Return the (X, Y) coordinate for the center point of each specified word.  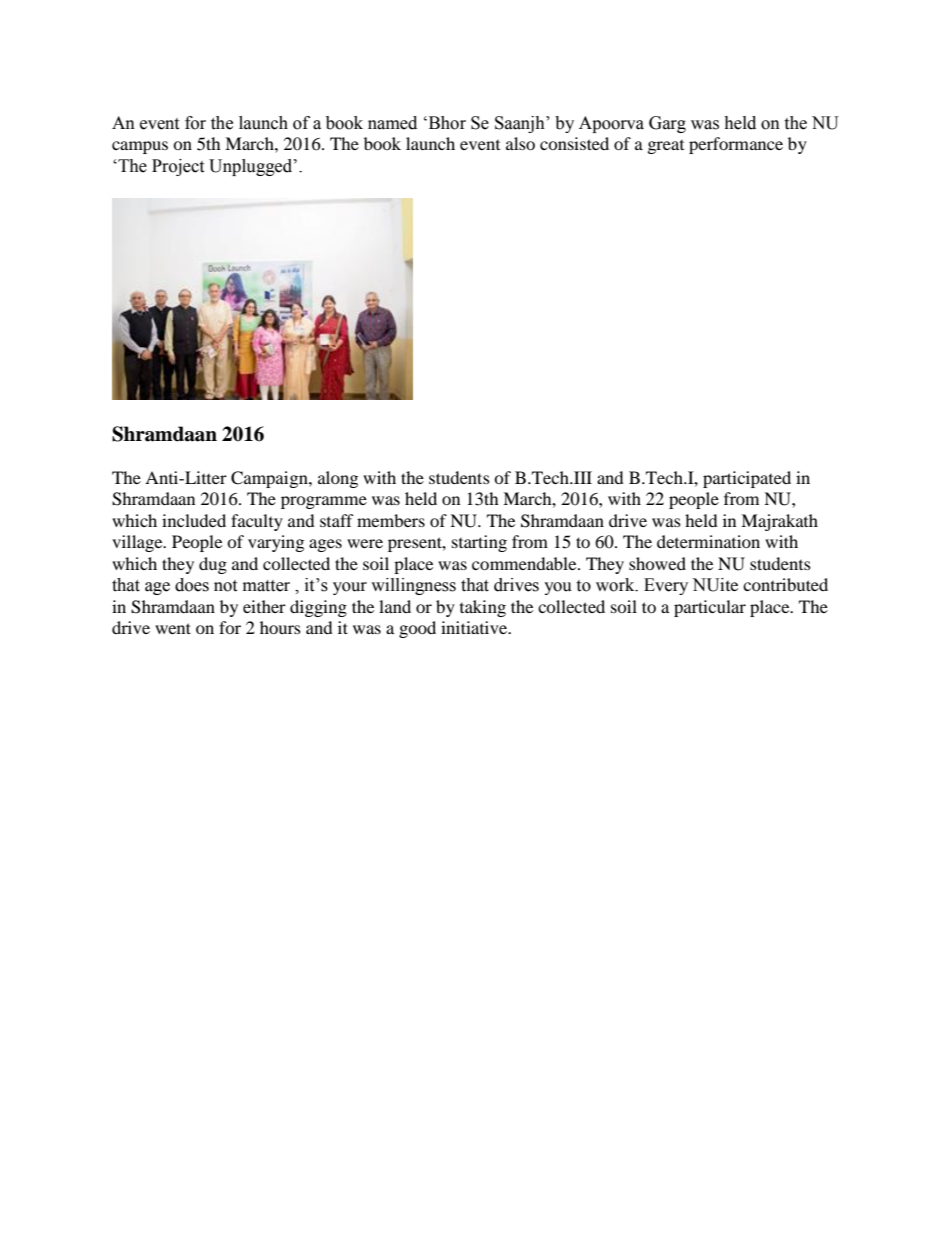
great (666, 147)
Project (178, 167)
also (520, 143)
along (338, 479)
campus (140, 147)
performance (736, 145)
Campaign (270, 479)
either (264, 606)
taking (483, 608)
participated (747, 479)
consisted (574, 143)
